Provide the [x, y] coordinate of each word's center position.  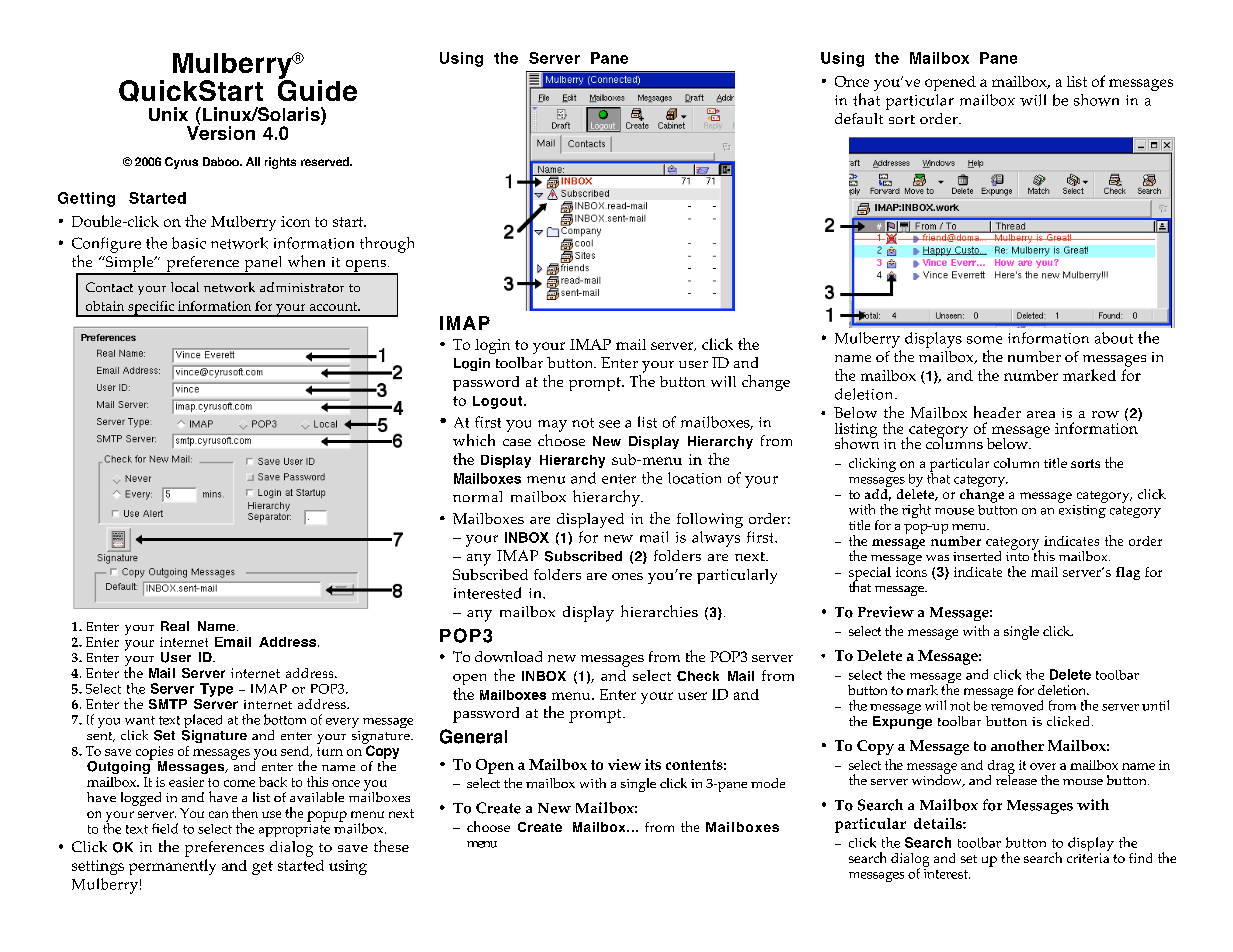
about [1114, 338]
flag [1128, 573]
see [609, 424]
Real [175, 626]
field [165, 828]
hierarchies [659, 611]
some [984, 340]
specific [151, 309]
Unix [168, 114]
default [859, 118]
